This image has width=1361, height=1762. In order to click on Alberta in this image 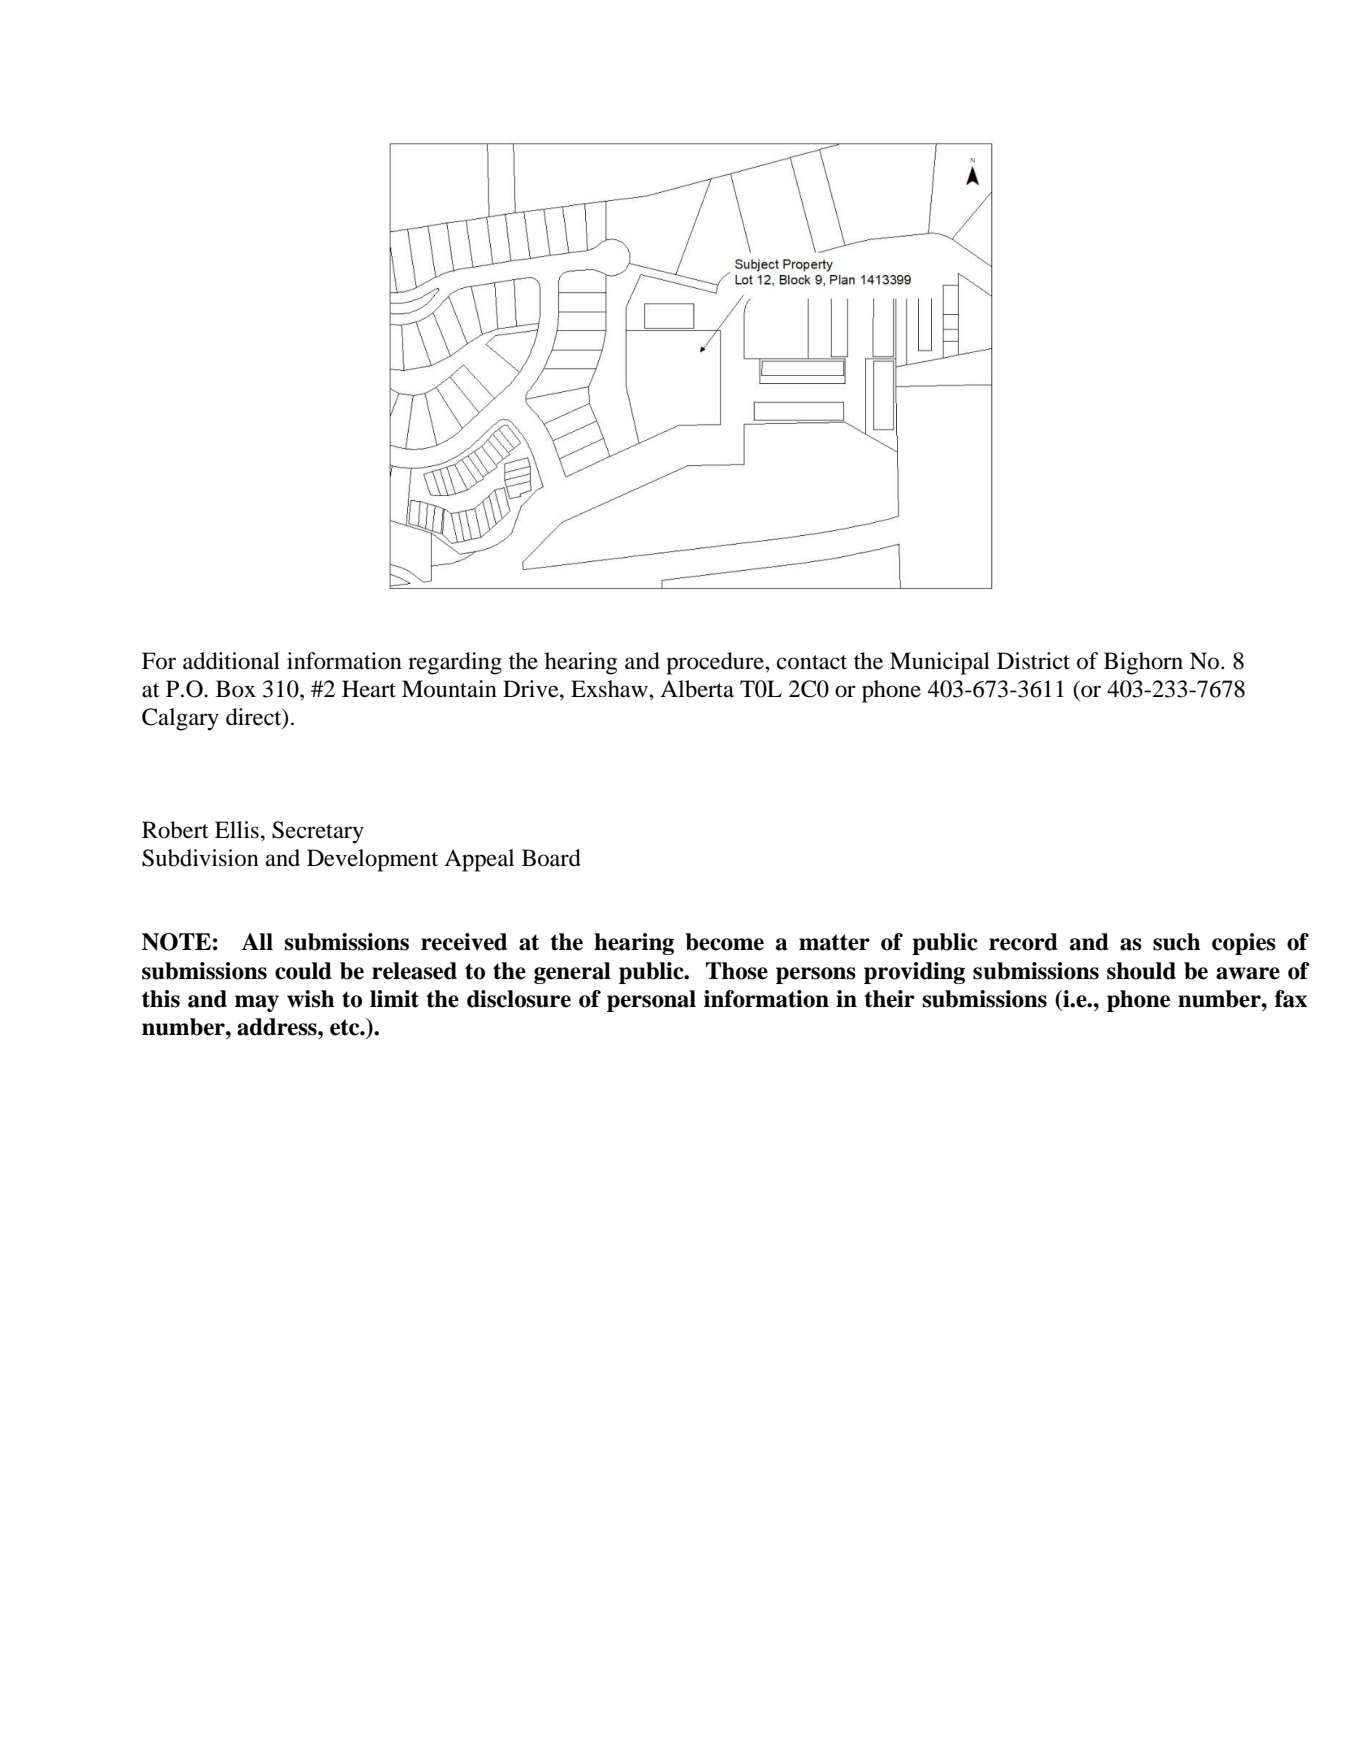, I will do `click(697, 689)`.
